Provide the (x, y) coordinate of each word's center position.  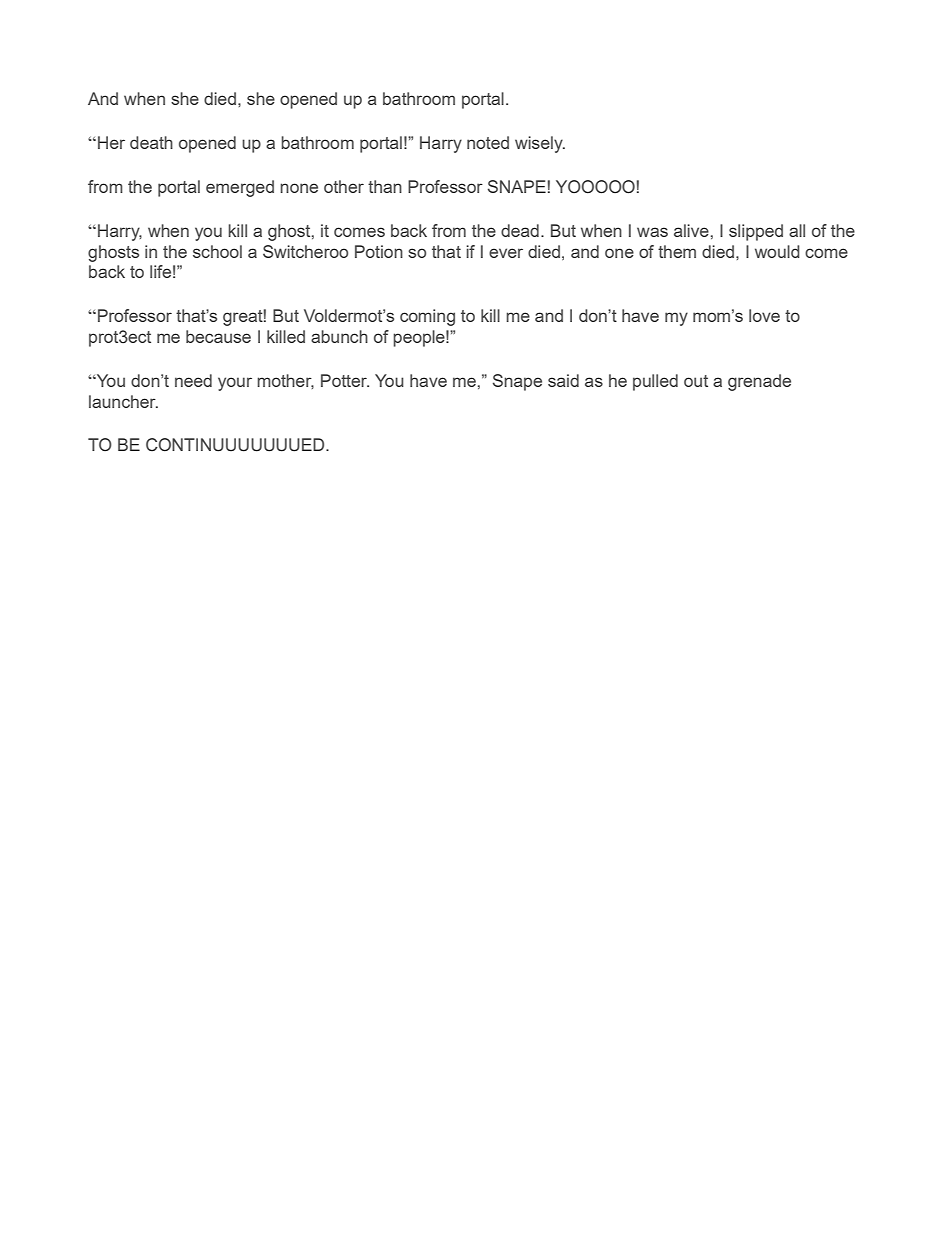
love (764, 315)
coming (427, 317)
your (235, 384)
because (218, 336)
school (217, 251)
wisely (540, 144)
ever (506, 253)
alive (691, 230)
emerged (240, 188)
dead (520, 230)
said (563, 380)
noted (488, 142)
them (677, 251)
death (151, 142)
